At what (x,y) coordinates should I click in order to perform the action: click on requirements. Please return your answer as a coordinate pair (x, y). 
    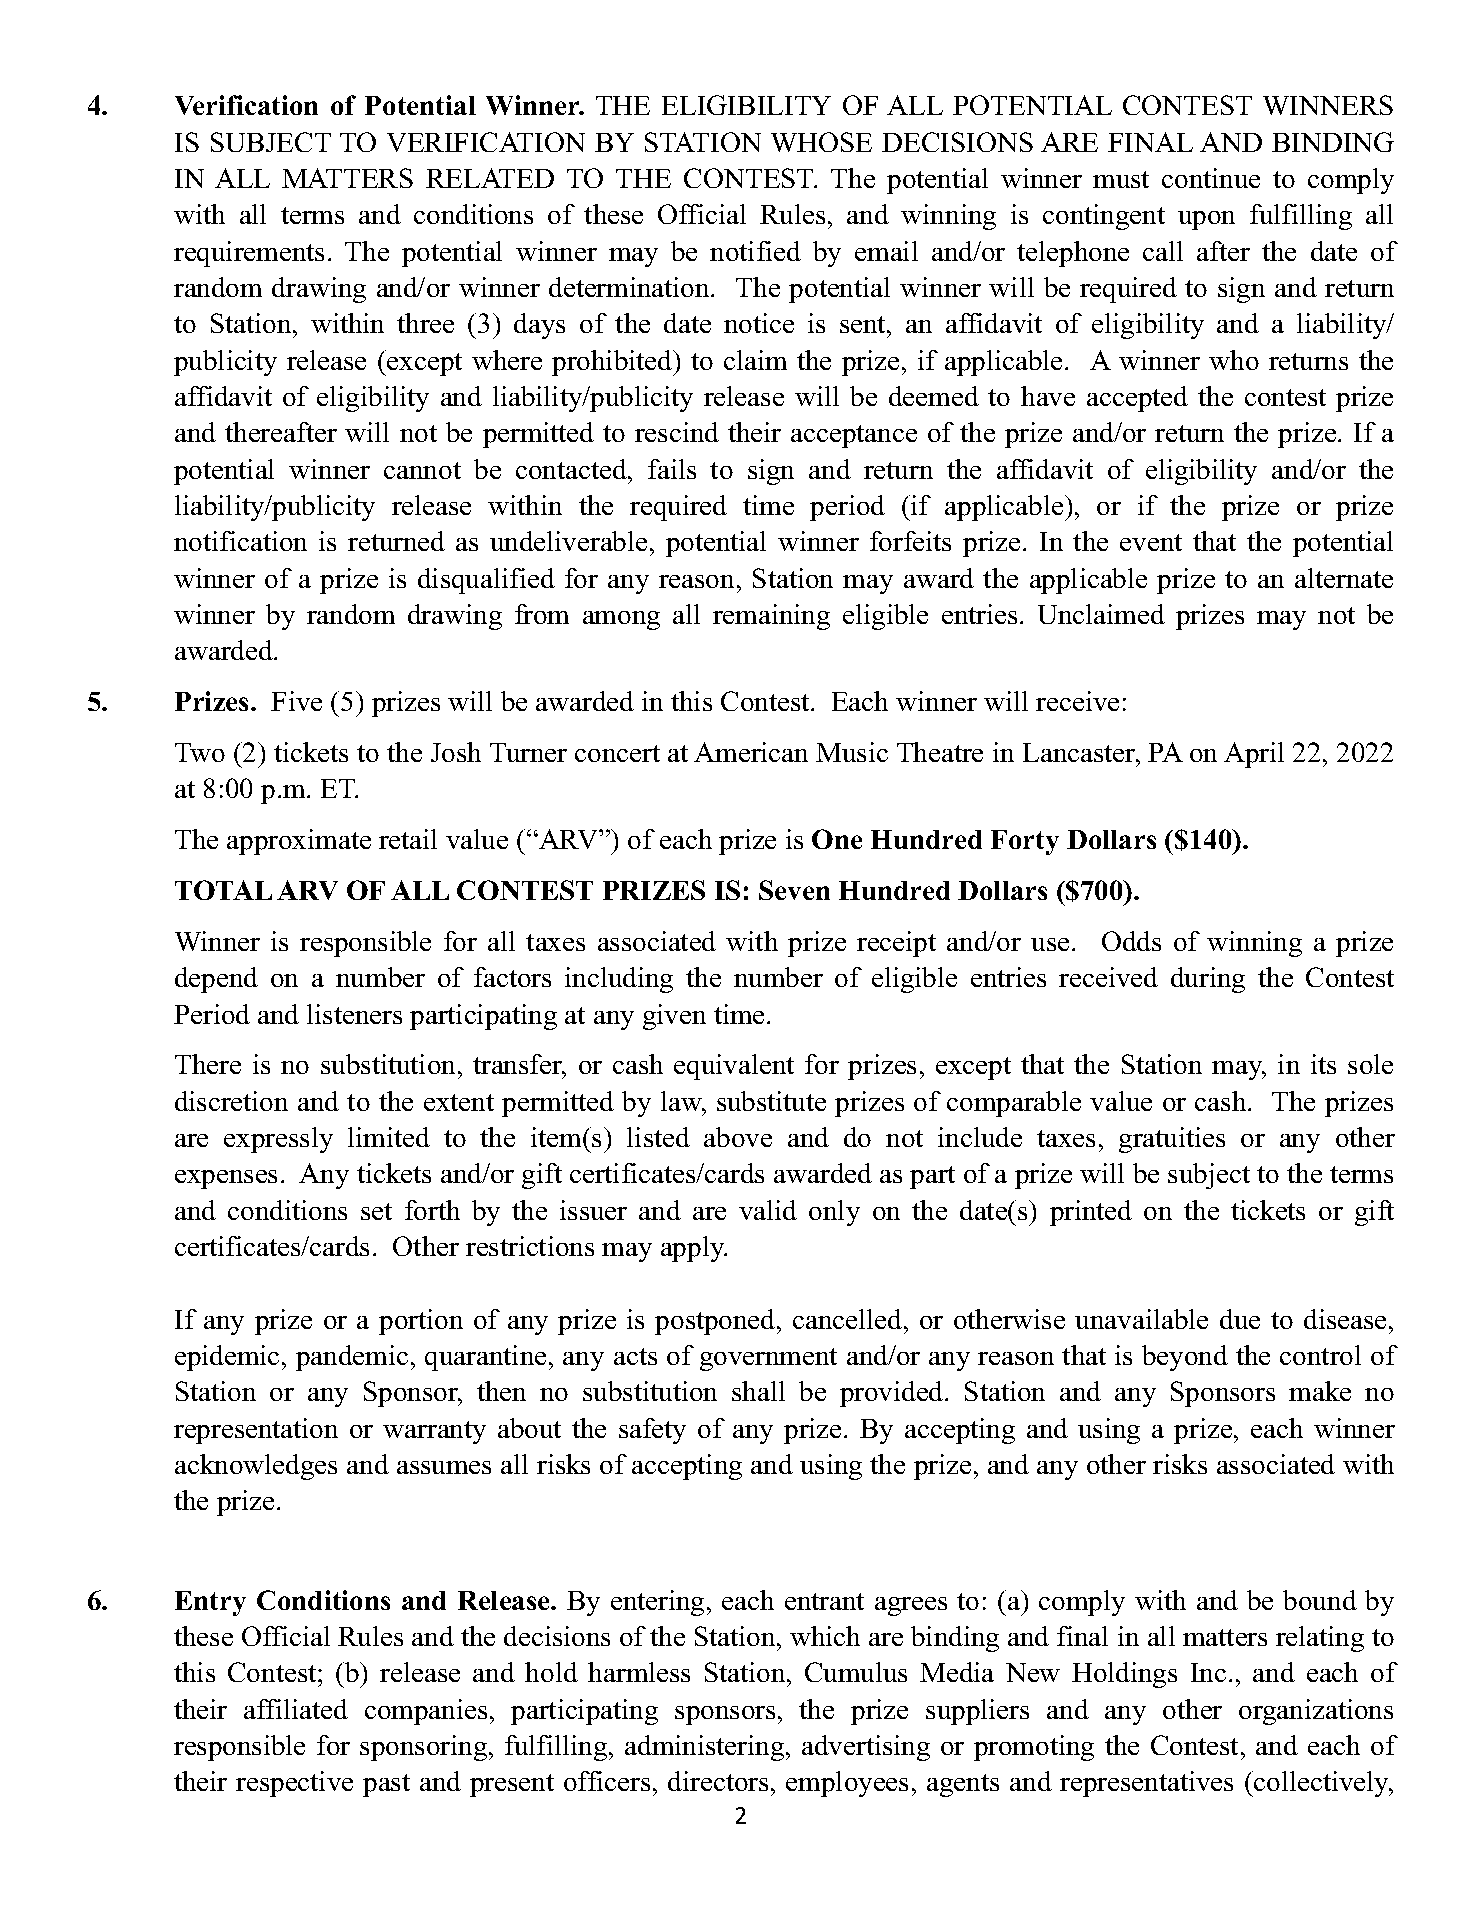
    Looking at the image, I should click on (249, 254).
